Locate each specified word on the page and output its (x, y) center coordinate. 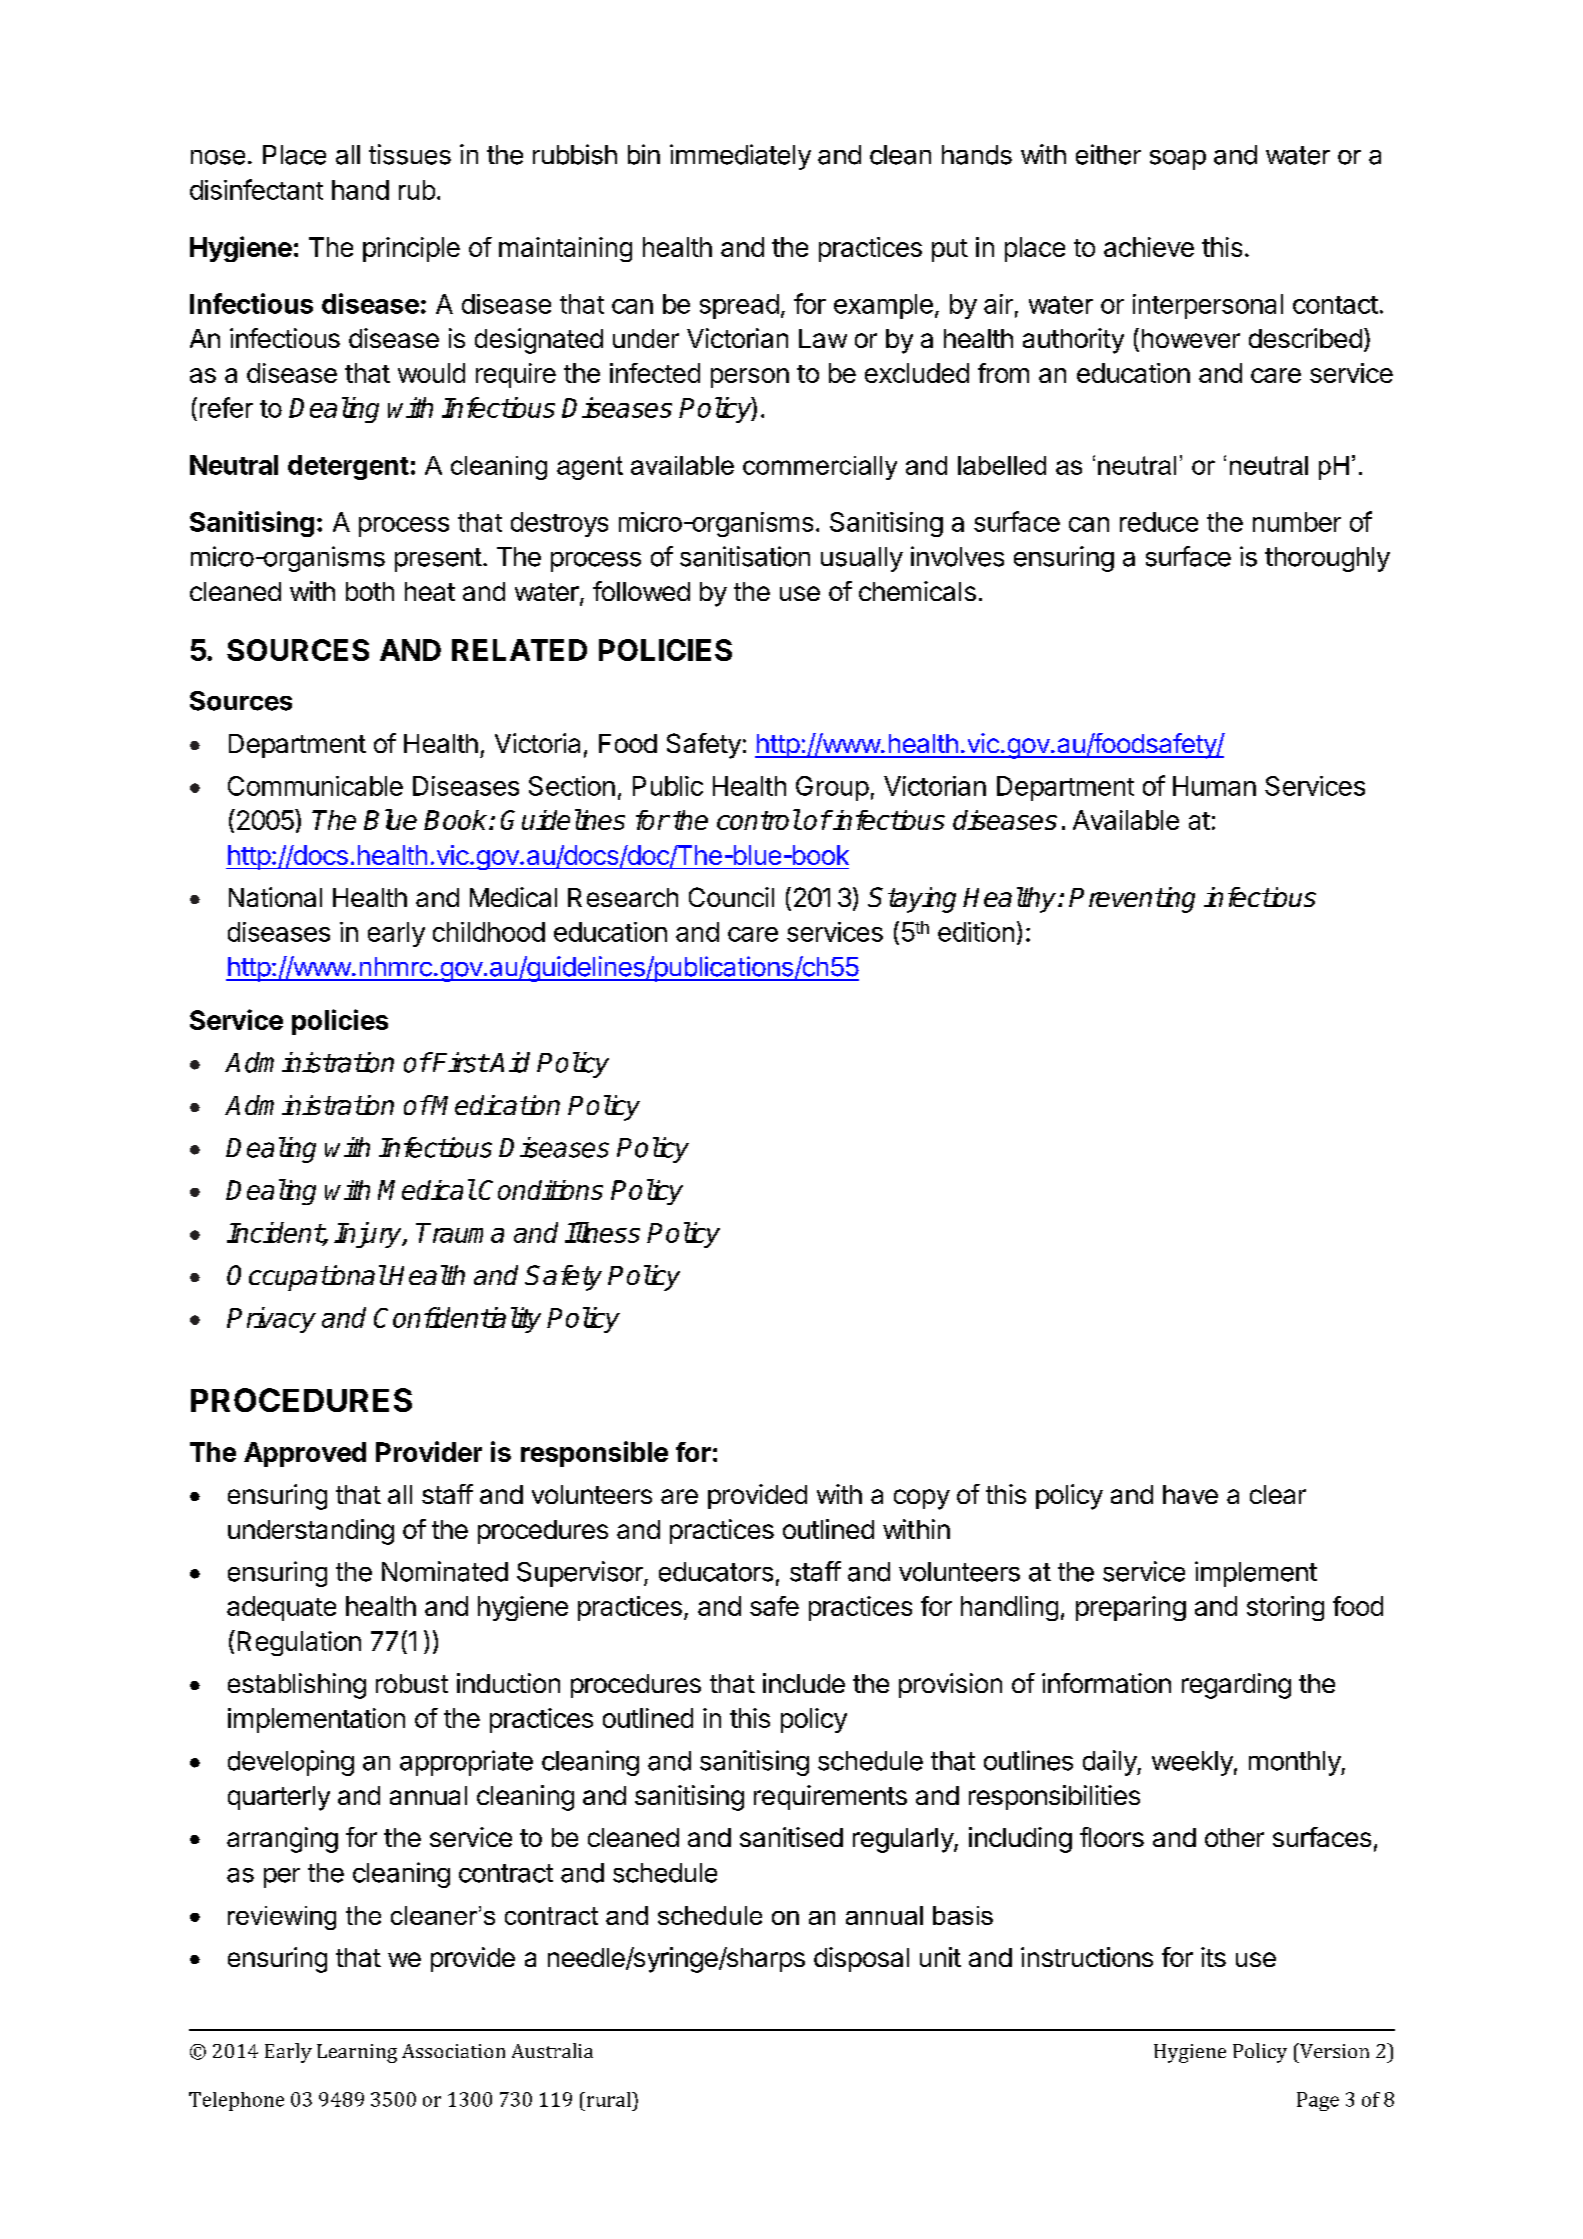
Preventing (1132, 900)
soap (1178, 160)
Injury (369, 1235)
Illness (602, 1232)
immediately (740, 157)
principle (411, 249)
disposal (861, 1959)
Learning (357, 2053)
